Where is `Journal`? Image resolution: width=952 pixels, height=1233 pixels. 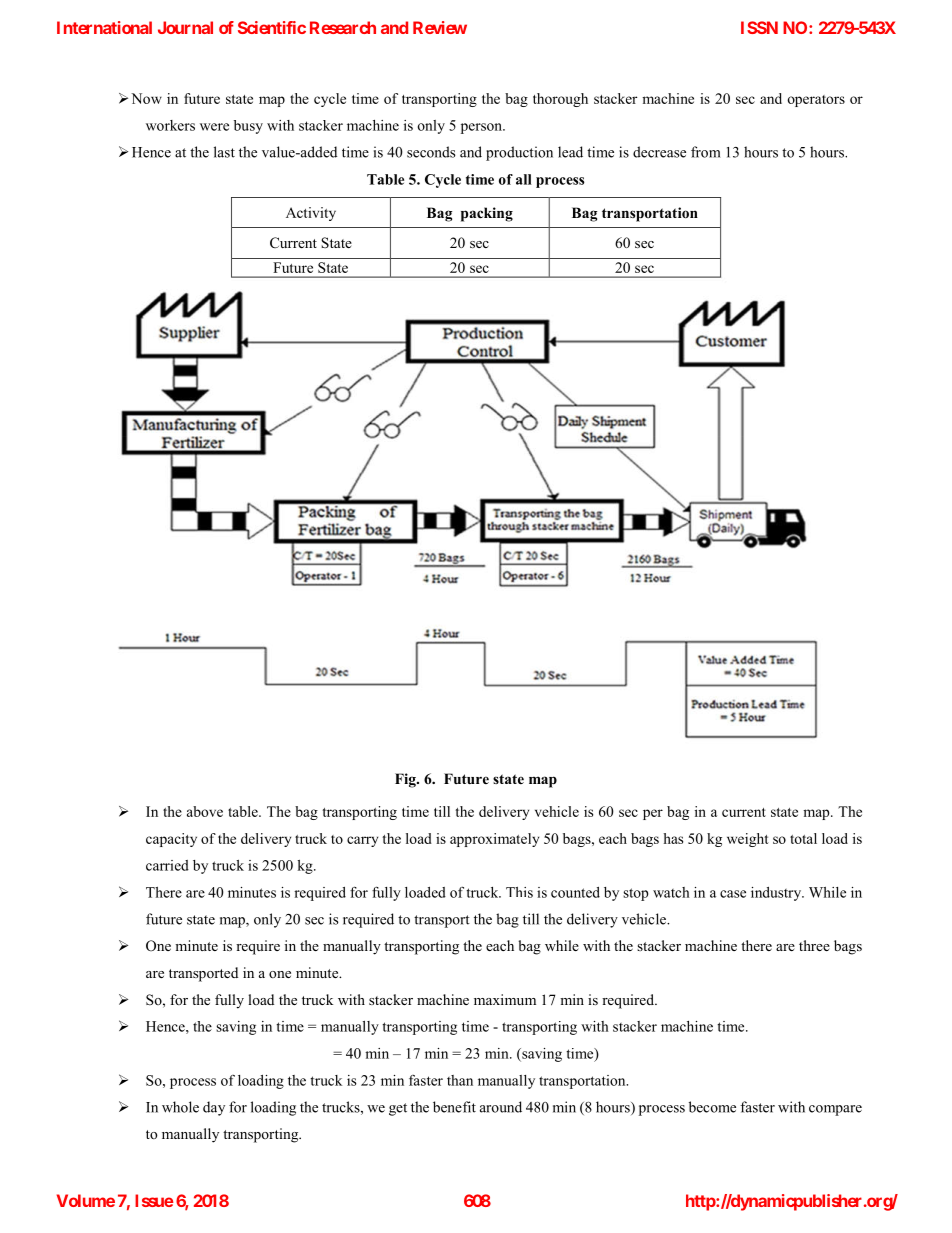
Journal is located at coordinates (185, 27).
